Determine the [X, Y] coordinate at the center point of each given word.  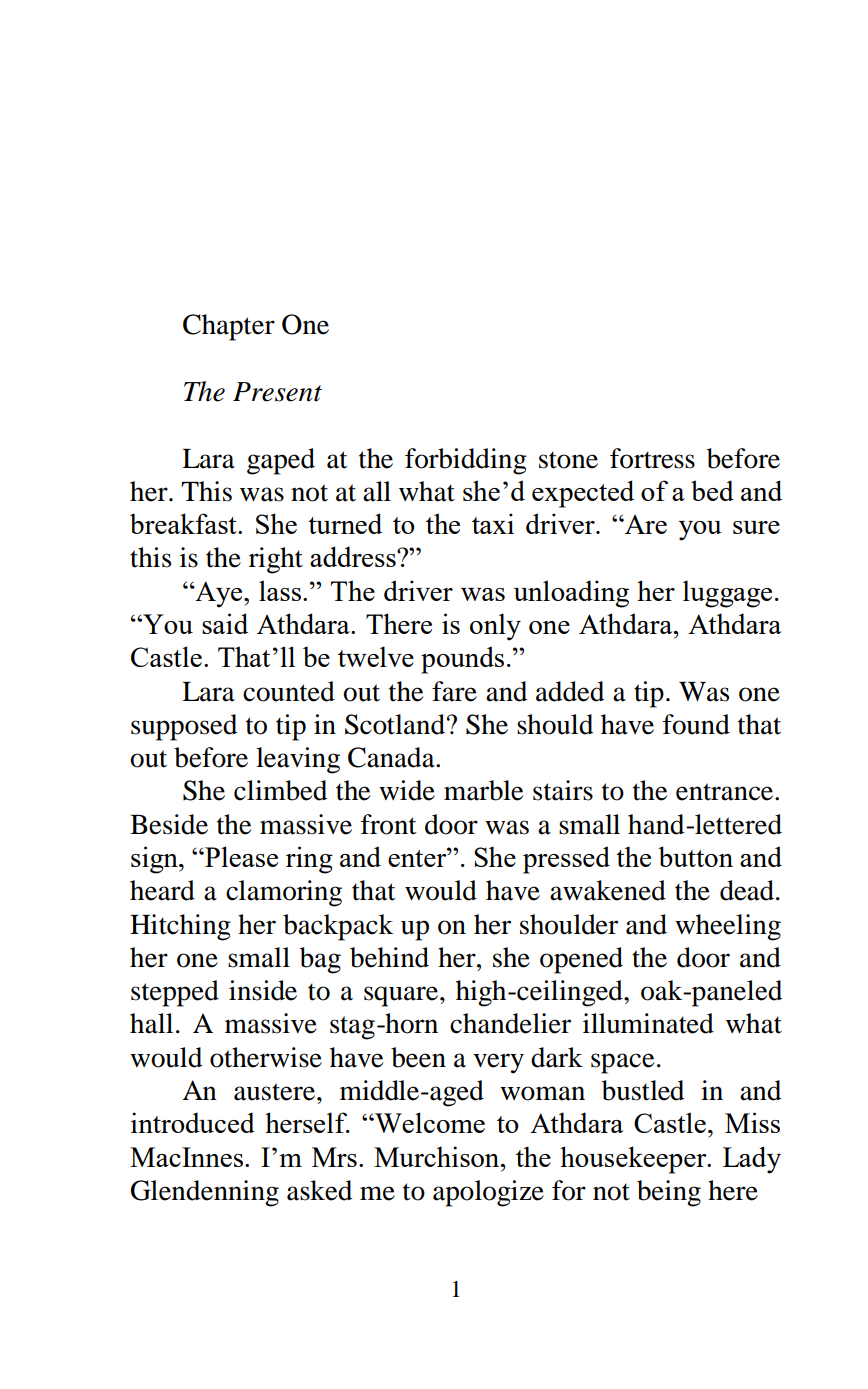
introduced [193, 1122]
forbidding [466, 461]
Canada [392, 757]
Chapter [229, 327]
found [696, 724]
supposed [184, 727]
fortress [652, 458]
